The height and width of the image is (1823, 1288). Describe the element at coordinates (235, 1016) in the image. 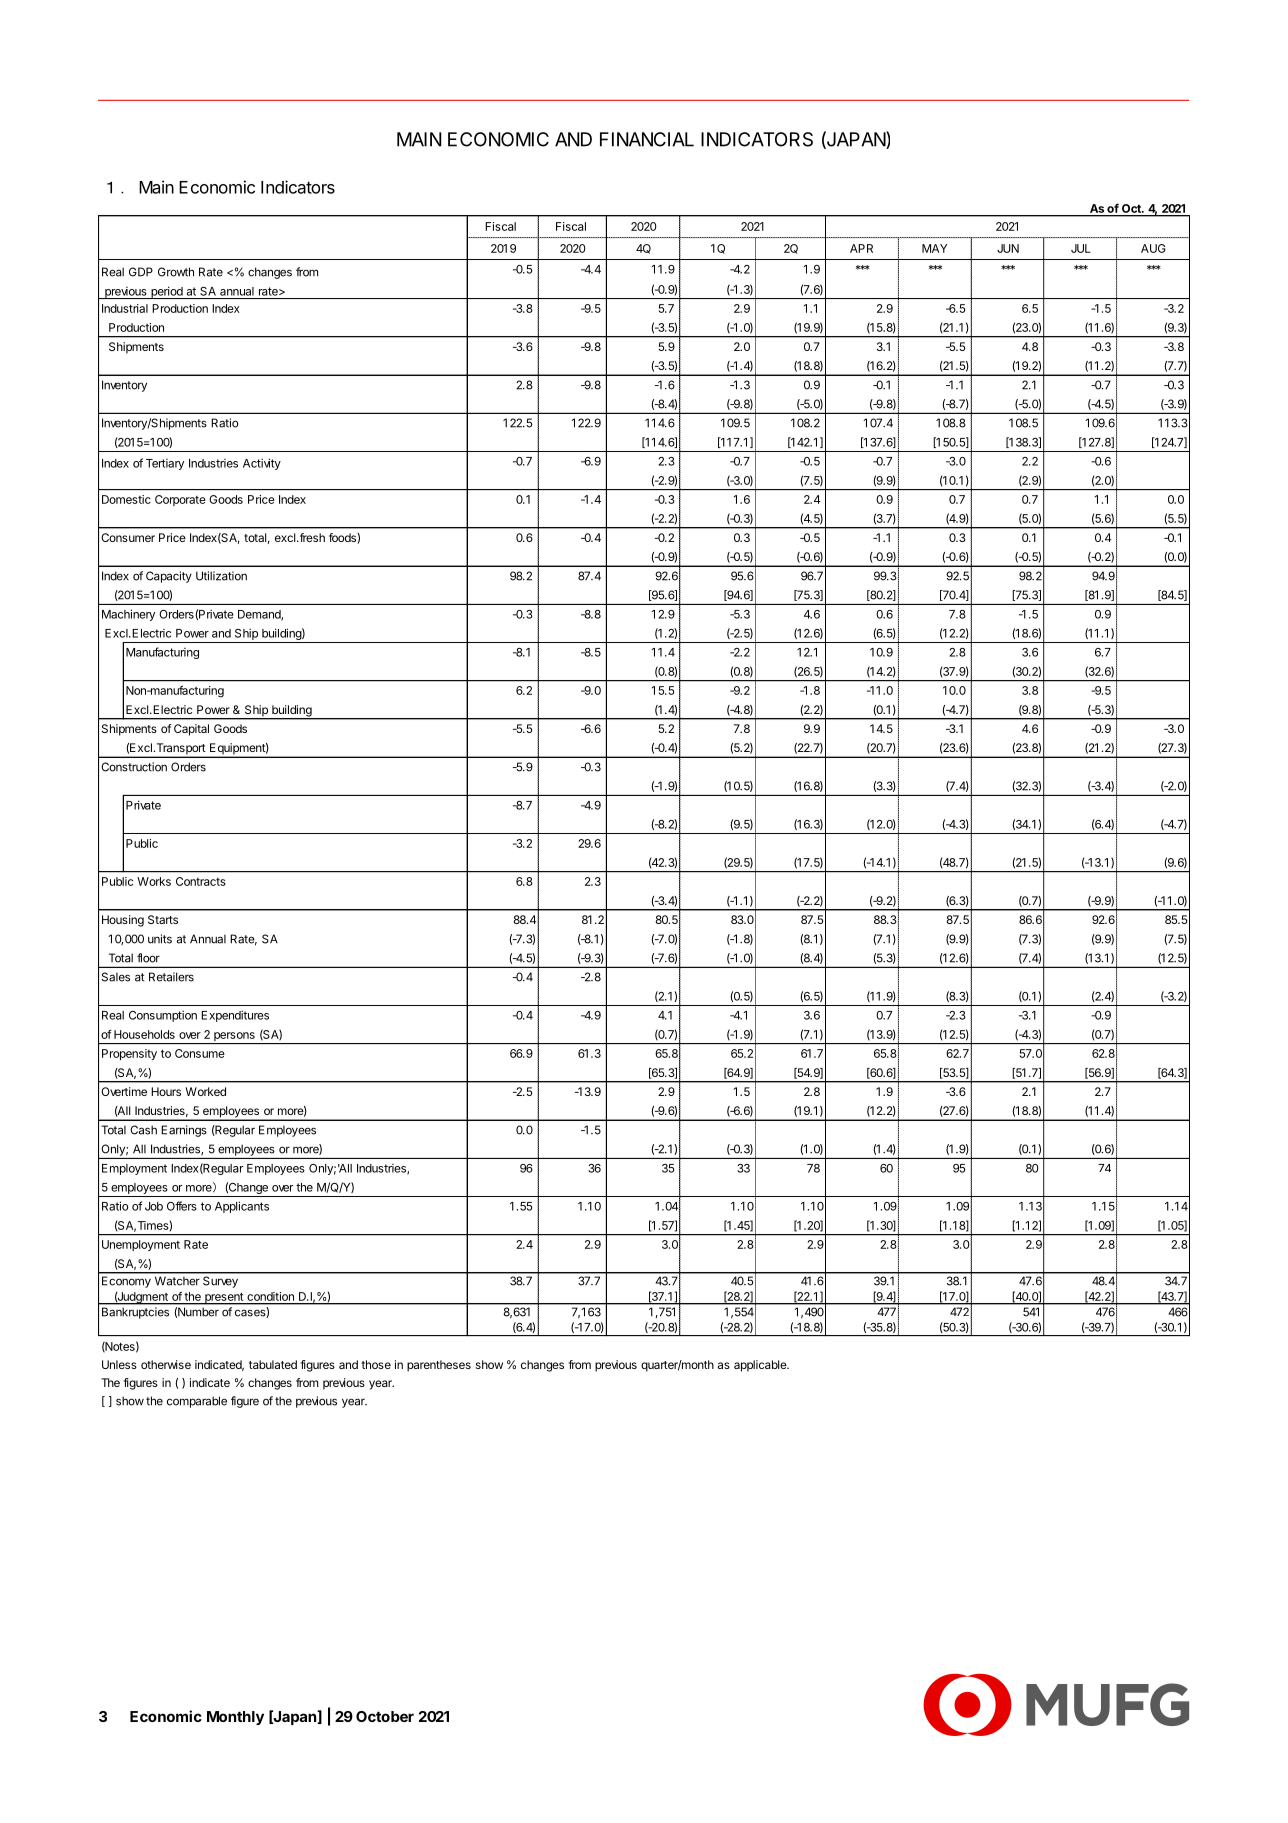

I see `Expenditures` at that location.
